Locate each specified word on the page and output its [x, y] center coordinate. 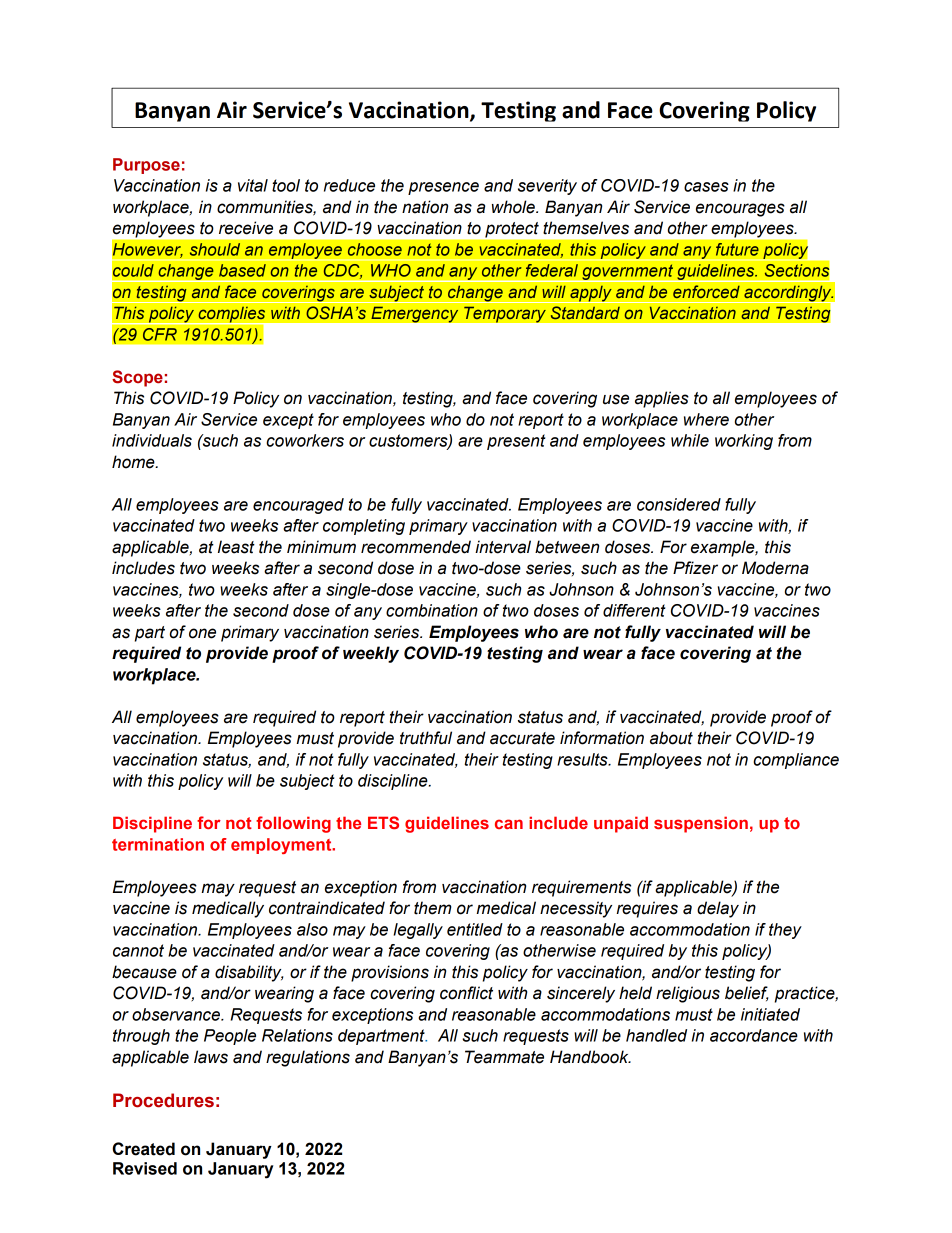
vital [253, 185]
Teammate [504, 1057]
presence [443, 188]
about [671, 738]
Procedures [163, 1100]
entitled [475, 929]
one [202, 633]
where [706, 419]
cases [706, 187]
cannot [138, 950]
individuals [152, 440]
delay [718, 909]
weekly [371, 654]
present [516, 442]
